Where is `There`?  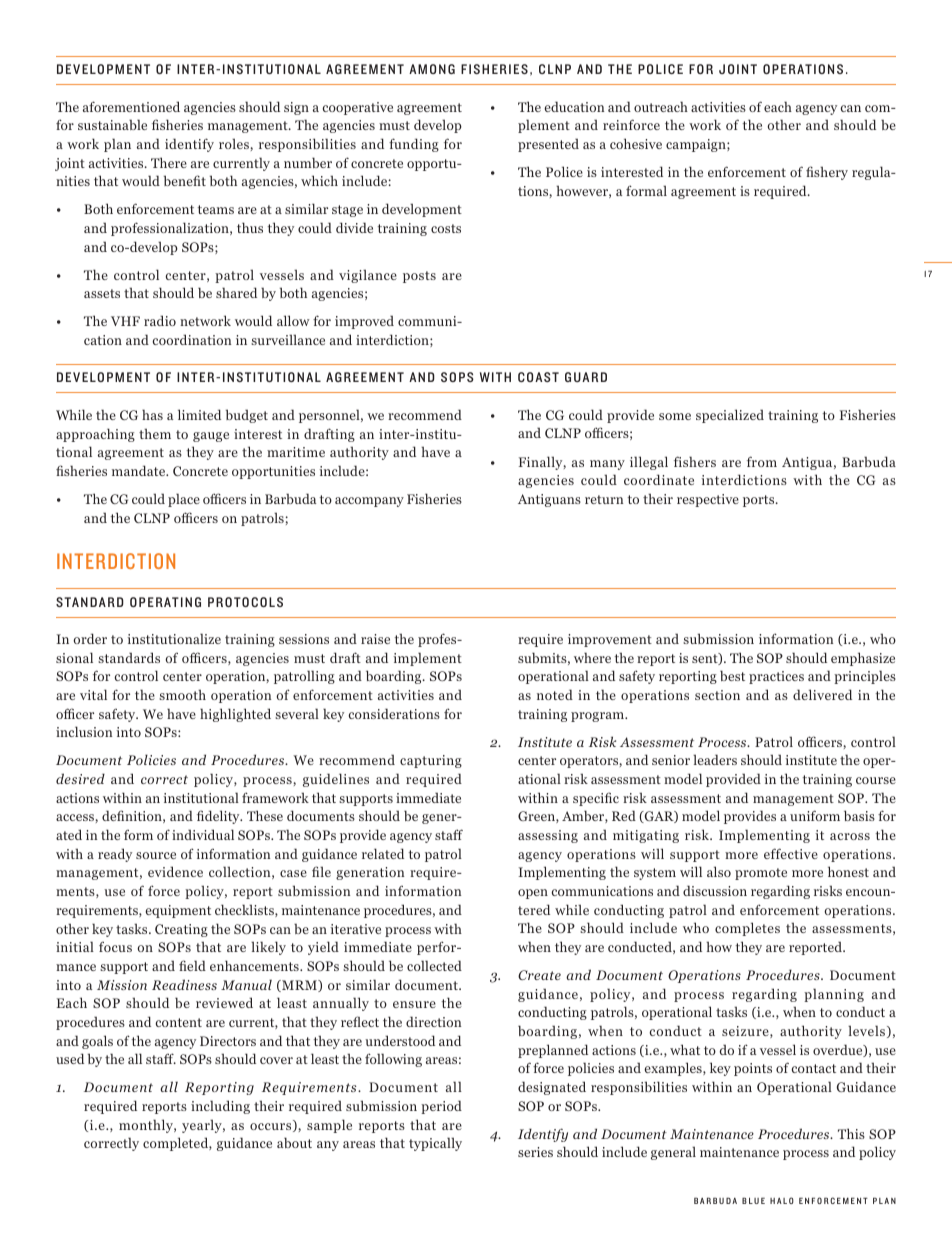 There is located at coordinates (169, 162).
